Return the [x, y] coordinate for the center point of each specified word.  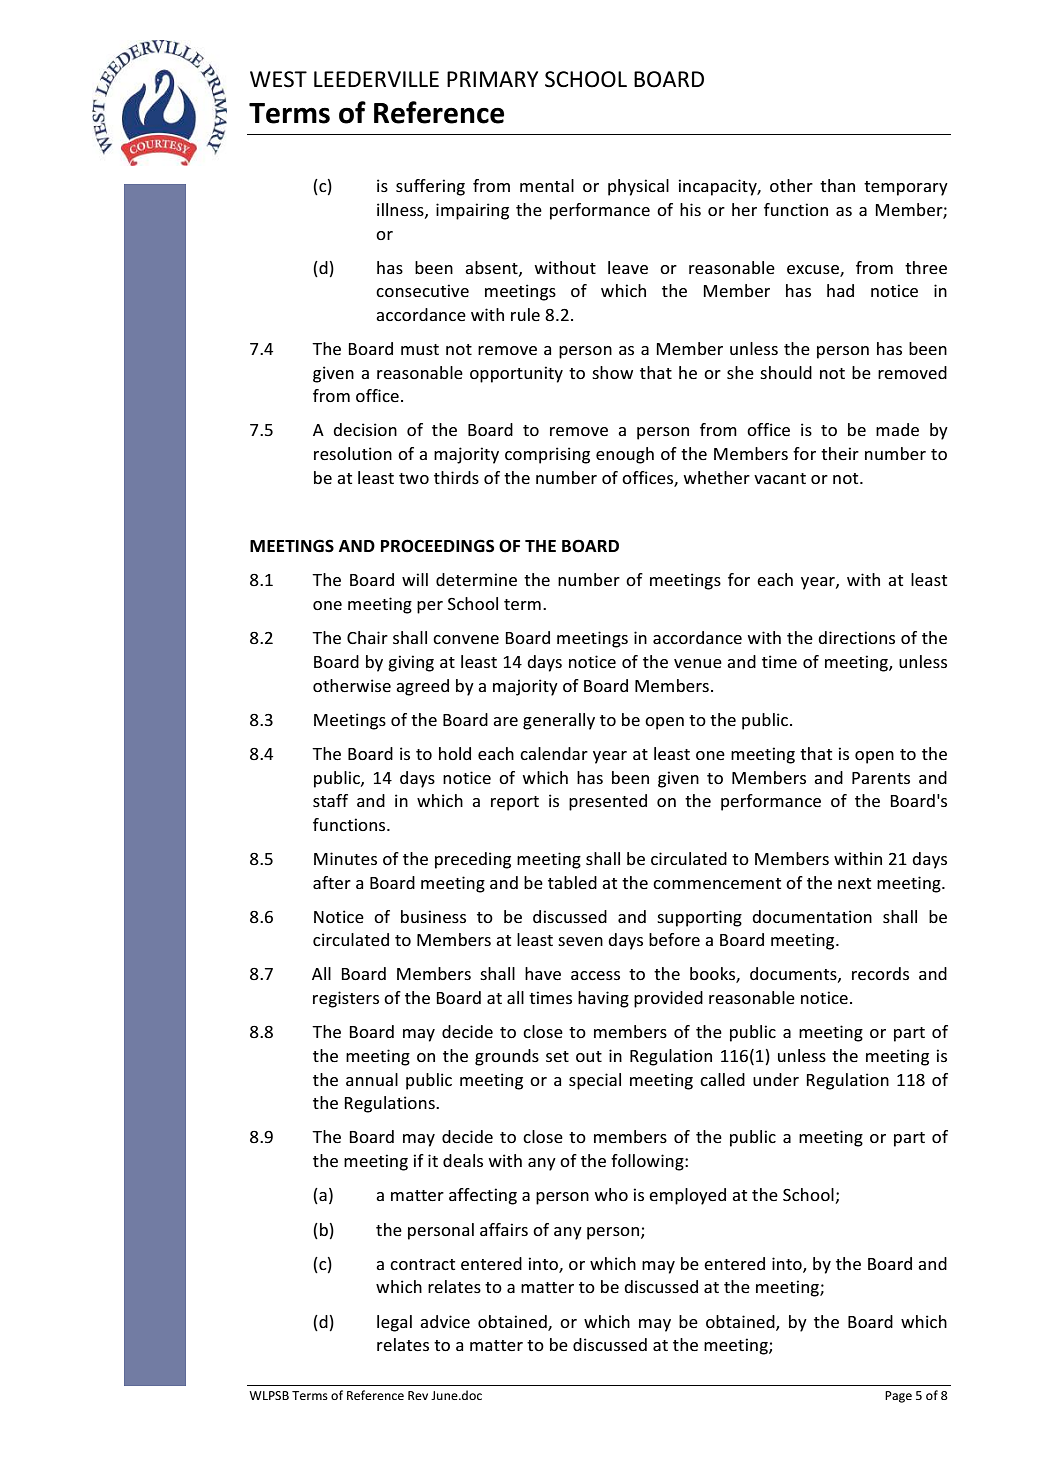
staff [330, 800]
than [837, 185]
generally [559, 721]
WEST [278, 79]
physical [638, 187]
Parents [881, 778]
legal [394, 1323]
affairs [504, 1229]
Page [898, 1397]
